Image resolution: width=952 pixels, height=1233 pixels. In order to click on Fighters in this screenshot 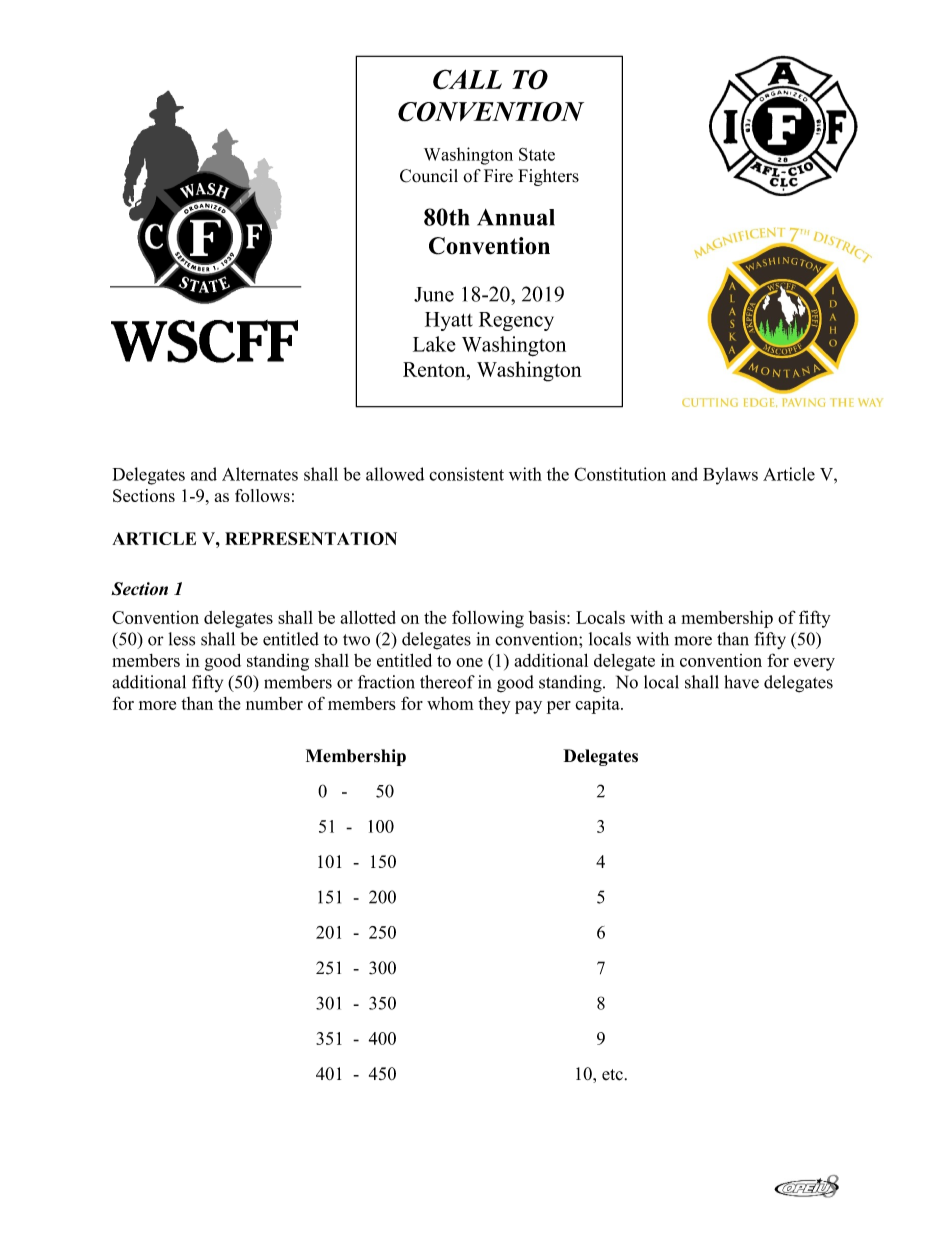, I will do `click(548, 177)`.
